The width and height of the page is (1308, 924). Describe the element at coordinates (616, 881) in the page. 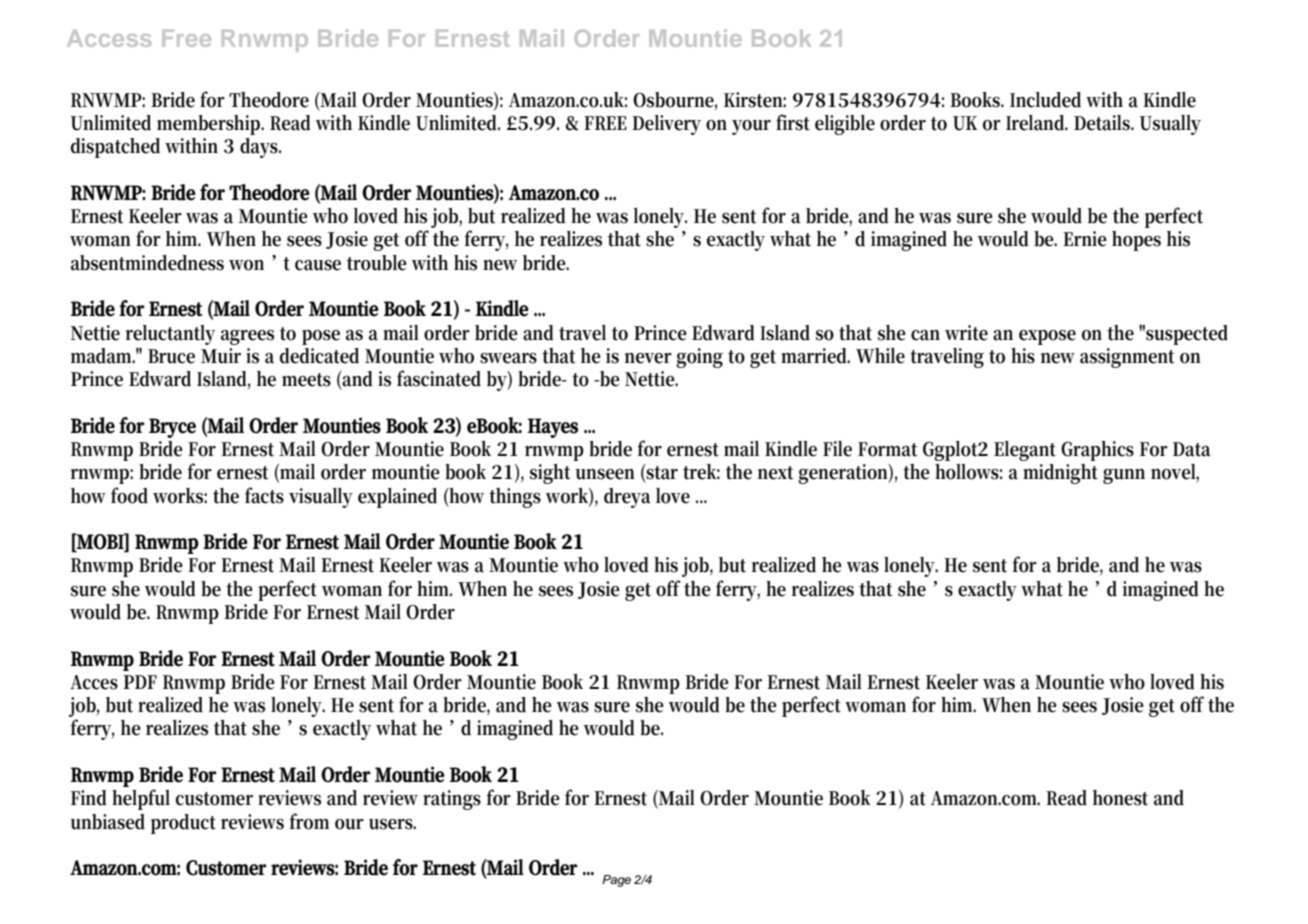

I see `Page` at that location.
